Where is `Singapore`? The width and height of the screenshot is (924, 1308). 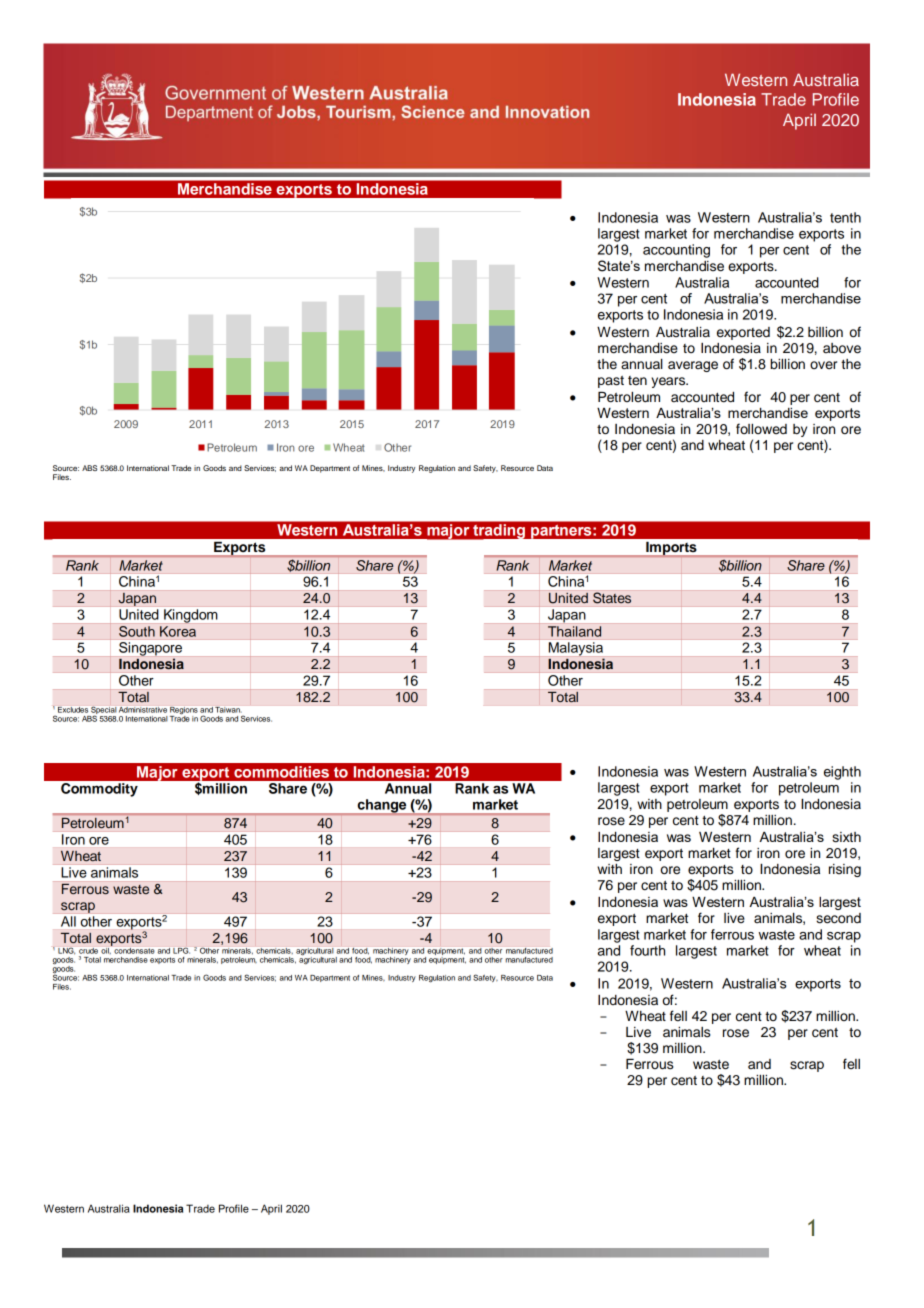
Singapore is located at coordinates (150, 649).
